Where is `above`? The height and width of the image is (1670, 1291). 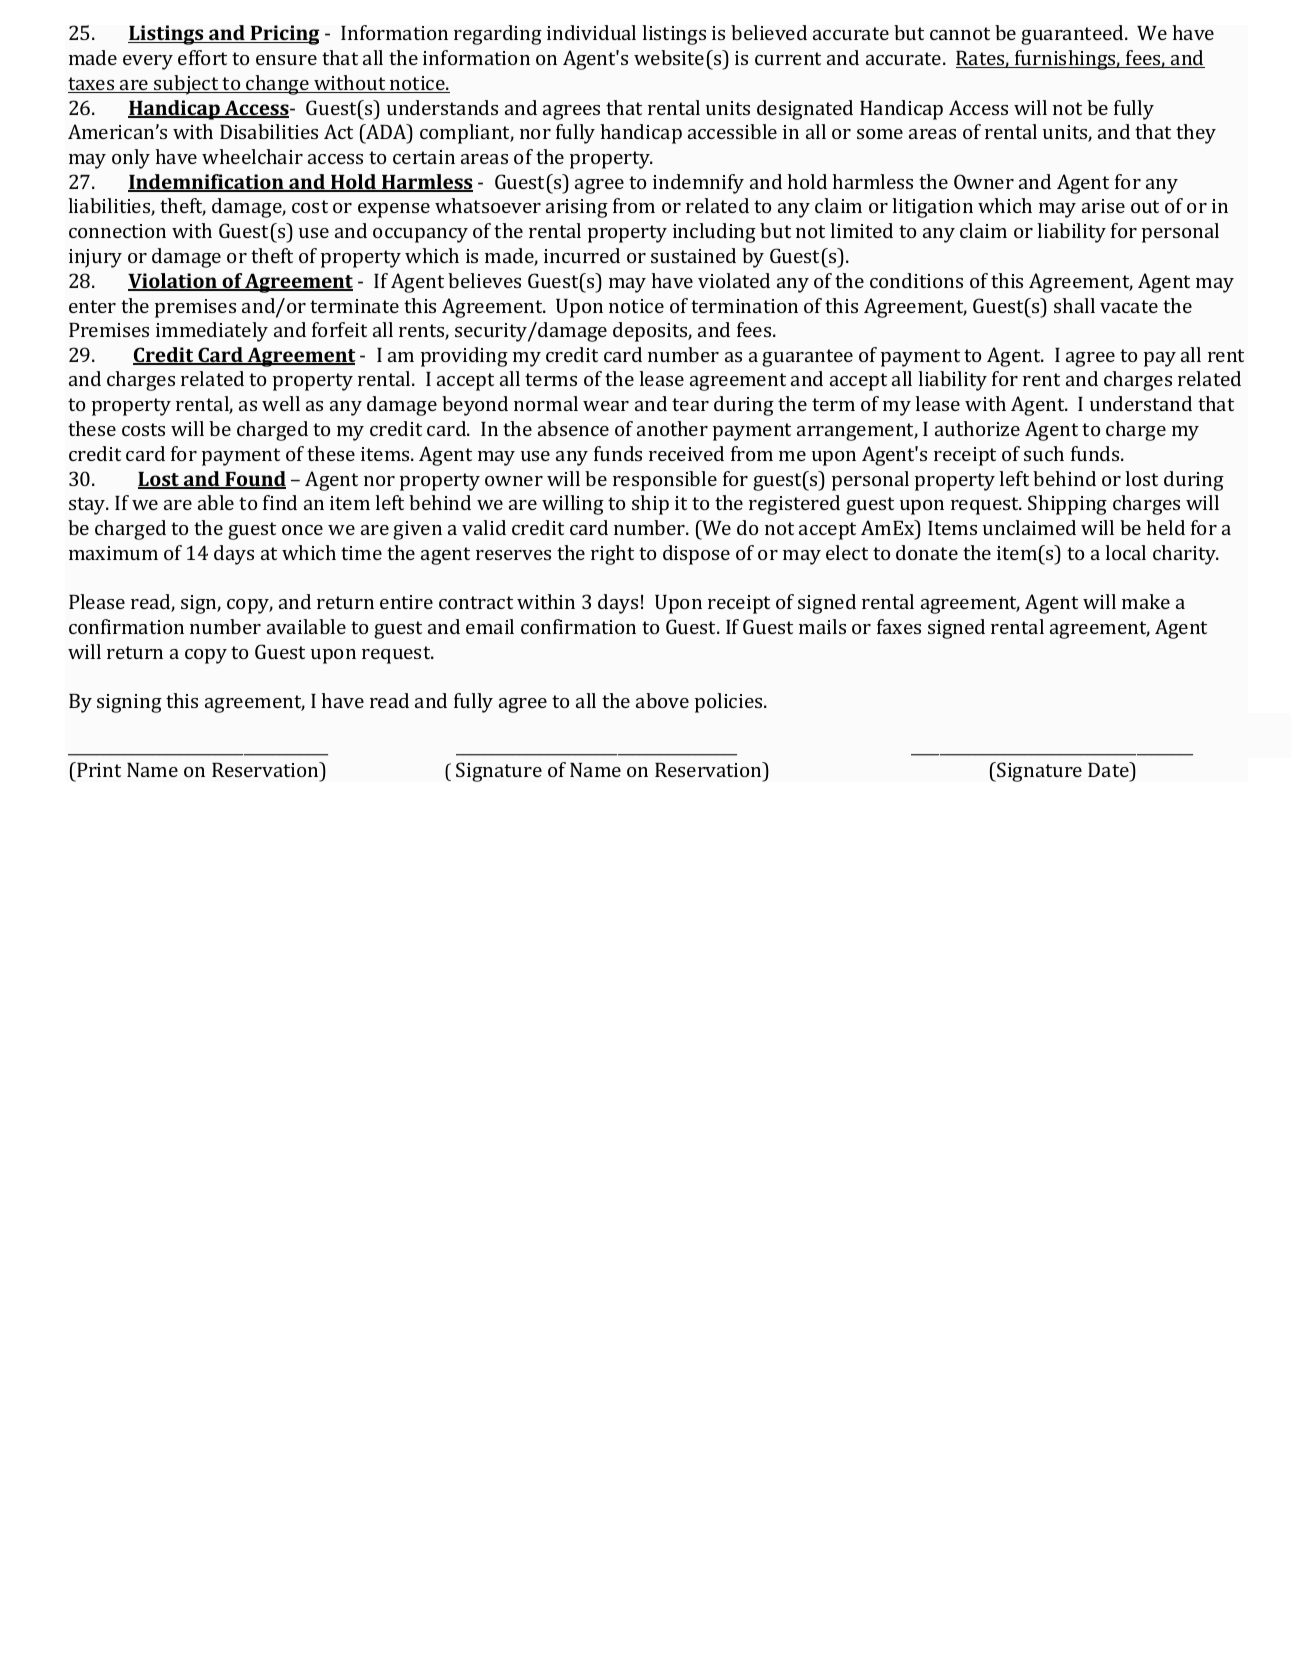
above is located at coordinates (662, 700).
